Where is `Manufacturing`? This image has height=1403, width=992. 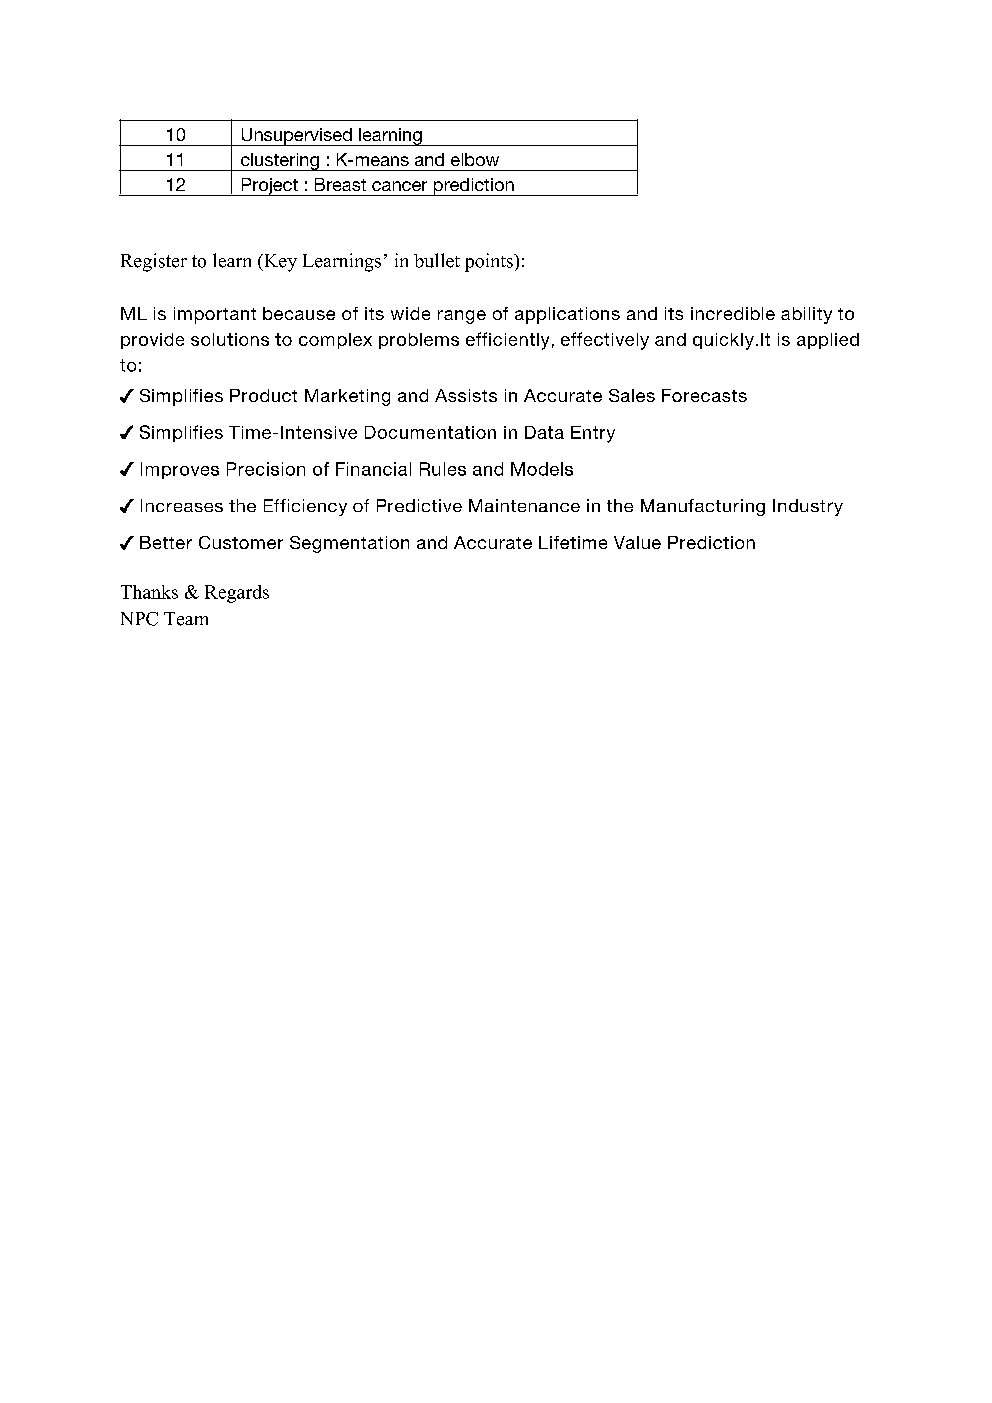
Manufacturing is located at coordinates (703, 507).
